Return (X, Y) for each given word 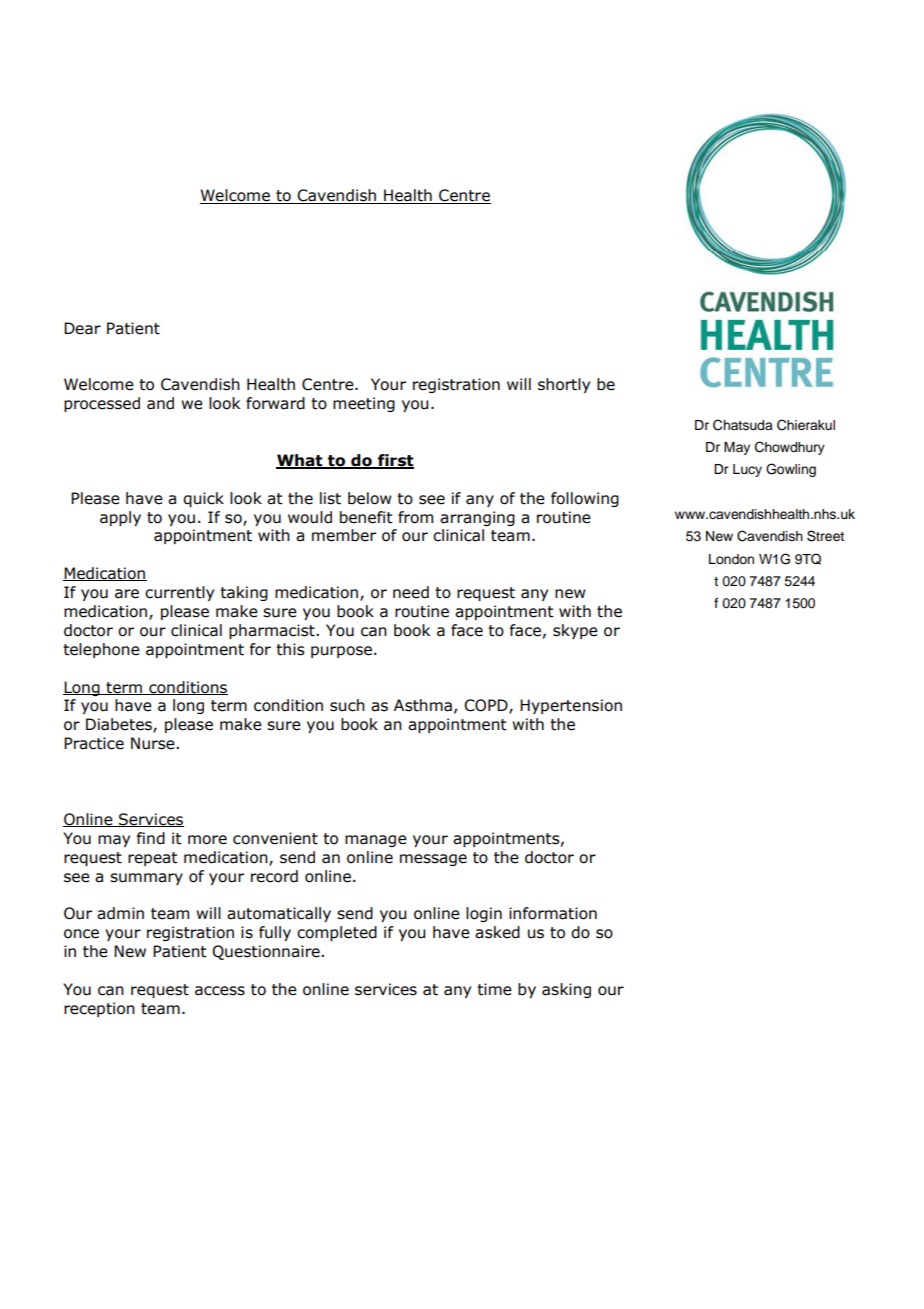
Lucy (747, 470)
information (553, 913)
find (151, 838)
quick (203, 499)
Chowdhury (790, 448)
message (433, 860)
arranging (477, 518)
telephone (101, 650)
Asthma (423, 705)
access (220, 991)
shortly (564, 385)
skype (575, 631)
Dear (82, 328)
